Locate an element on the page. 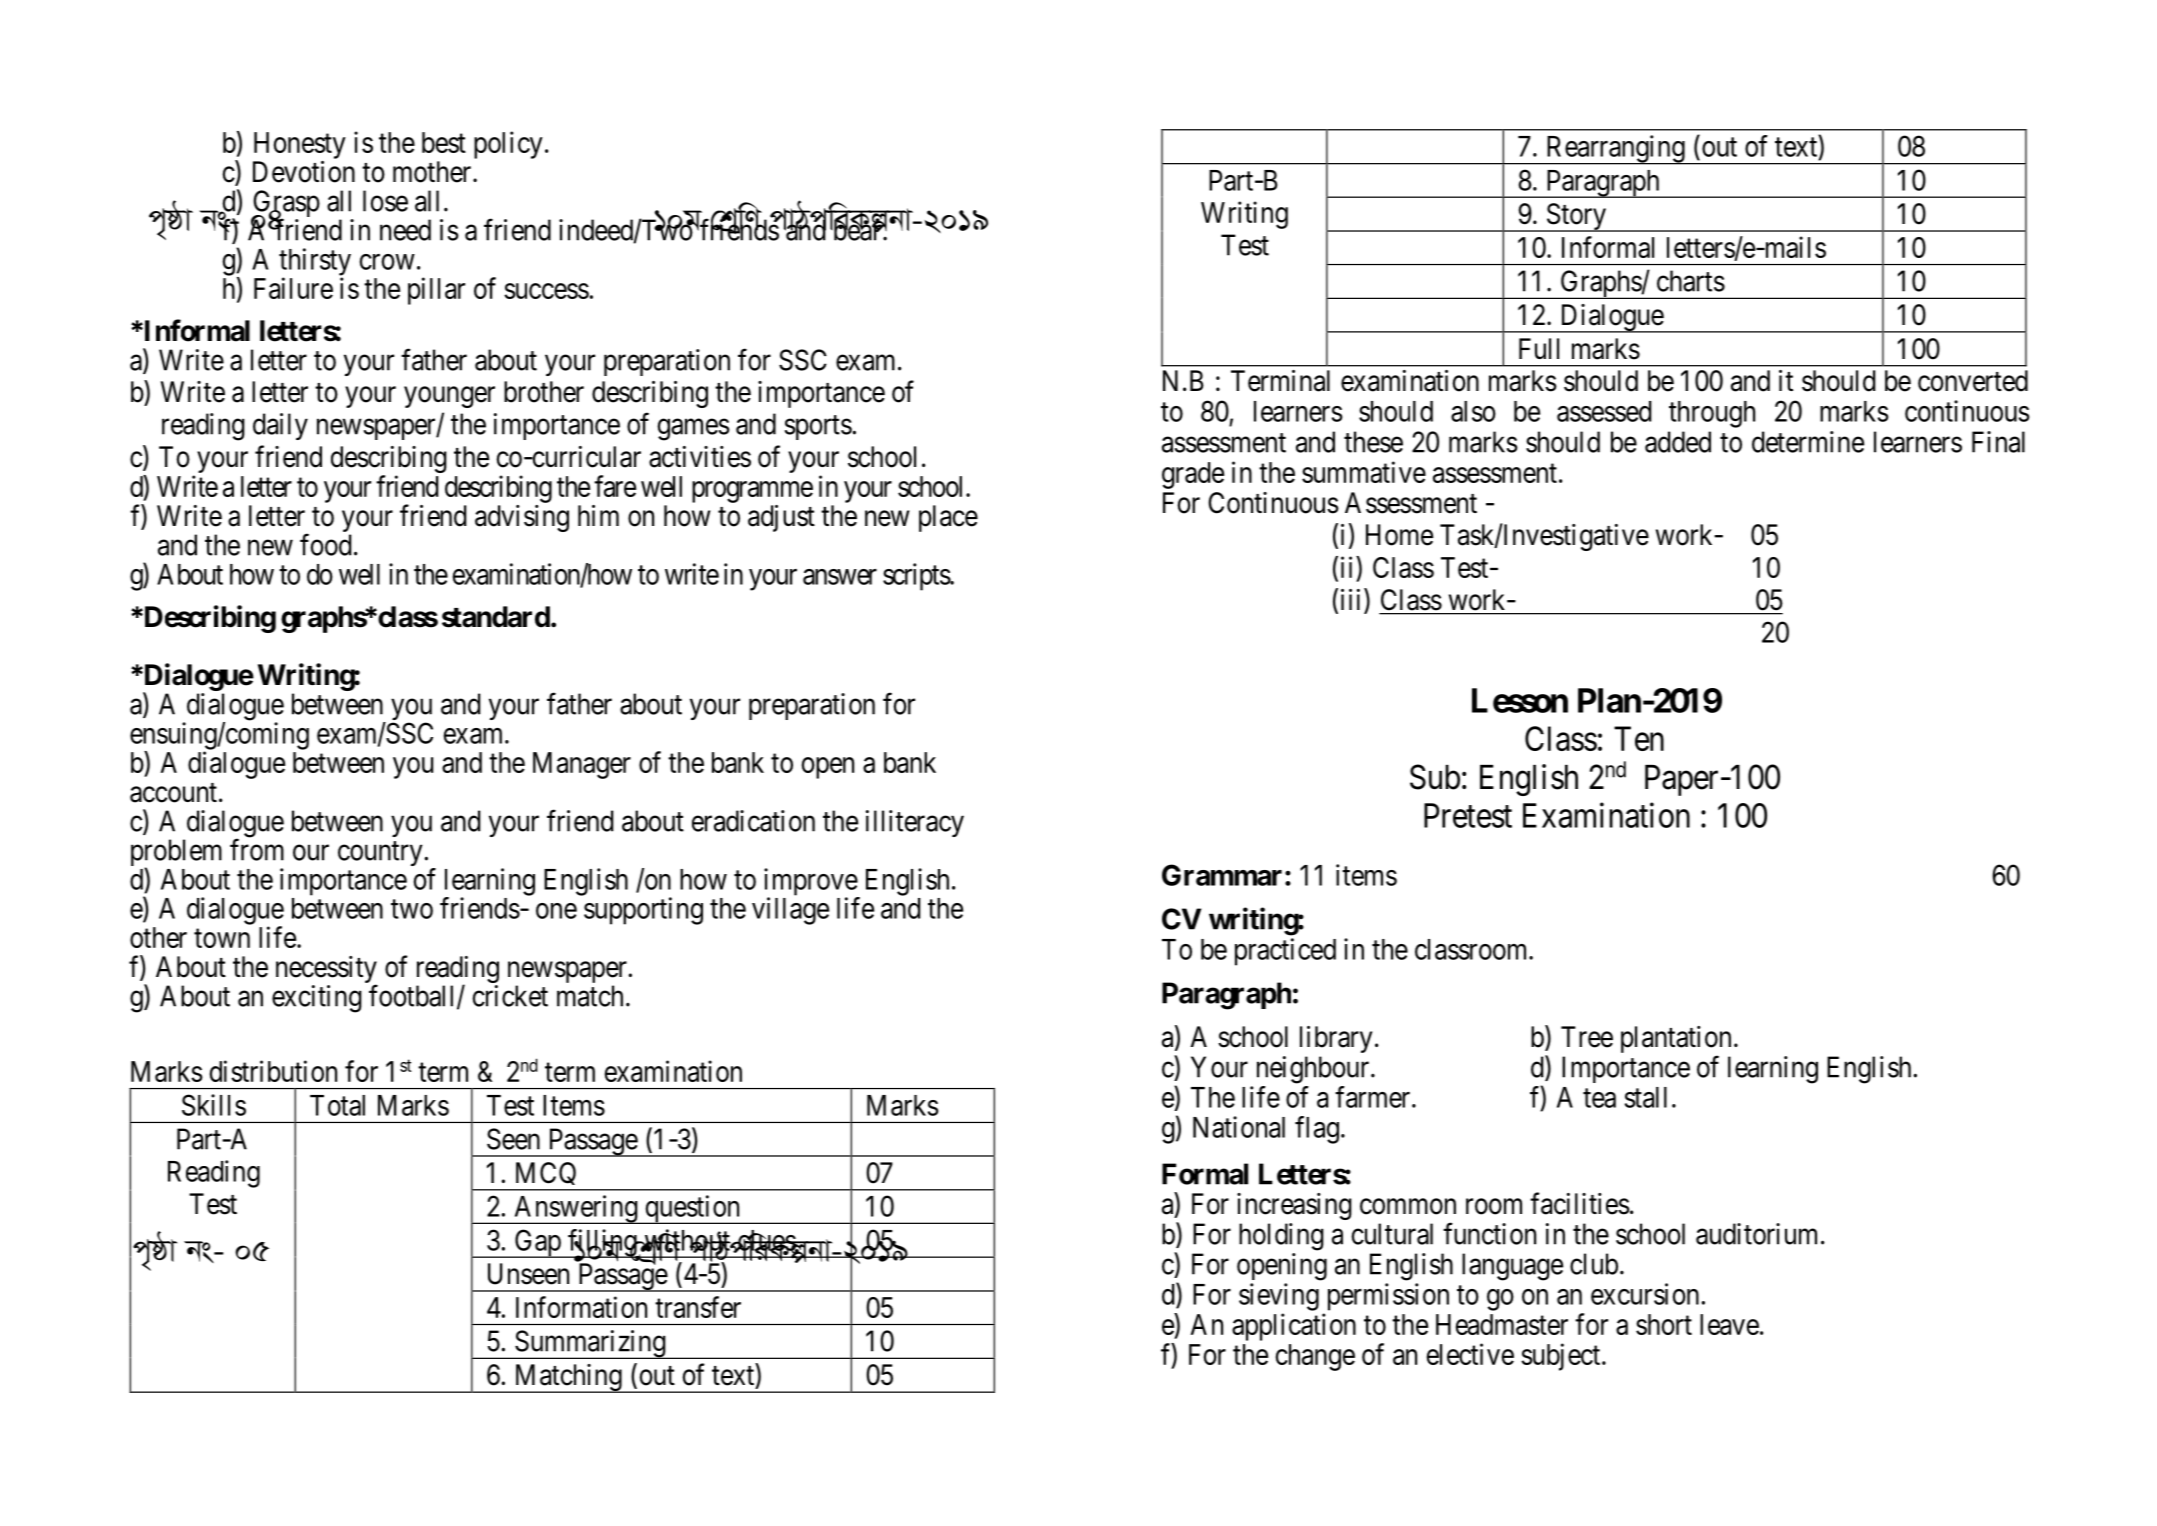  leave is located at coordinates (1729, 1324).
